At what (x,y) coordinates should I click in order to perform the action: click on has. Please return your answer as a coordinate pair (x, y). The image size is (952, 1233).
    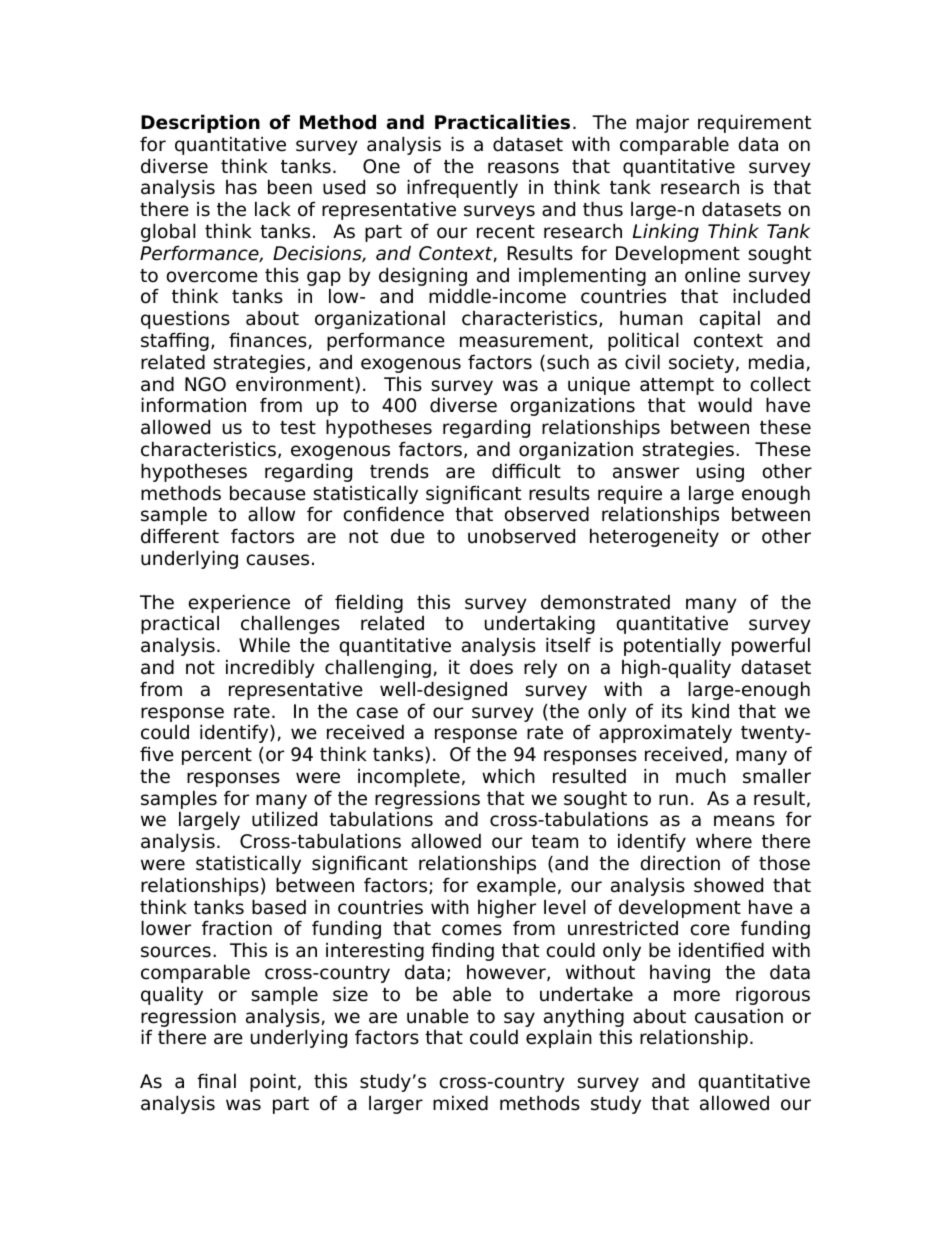
    Looking at the image, I should click on (241, 187).
